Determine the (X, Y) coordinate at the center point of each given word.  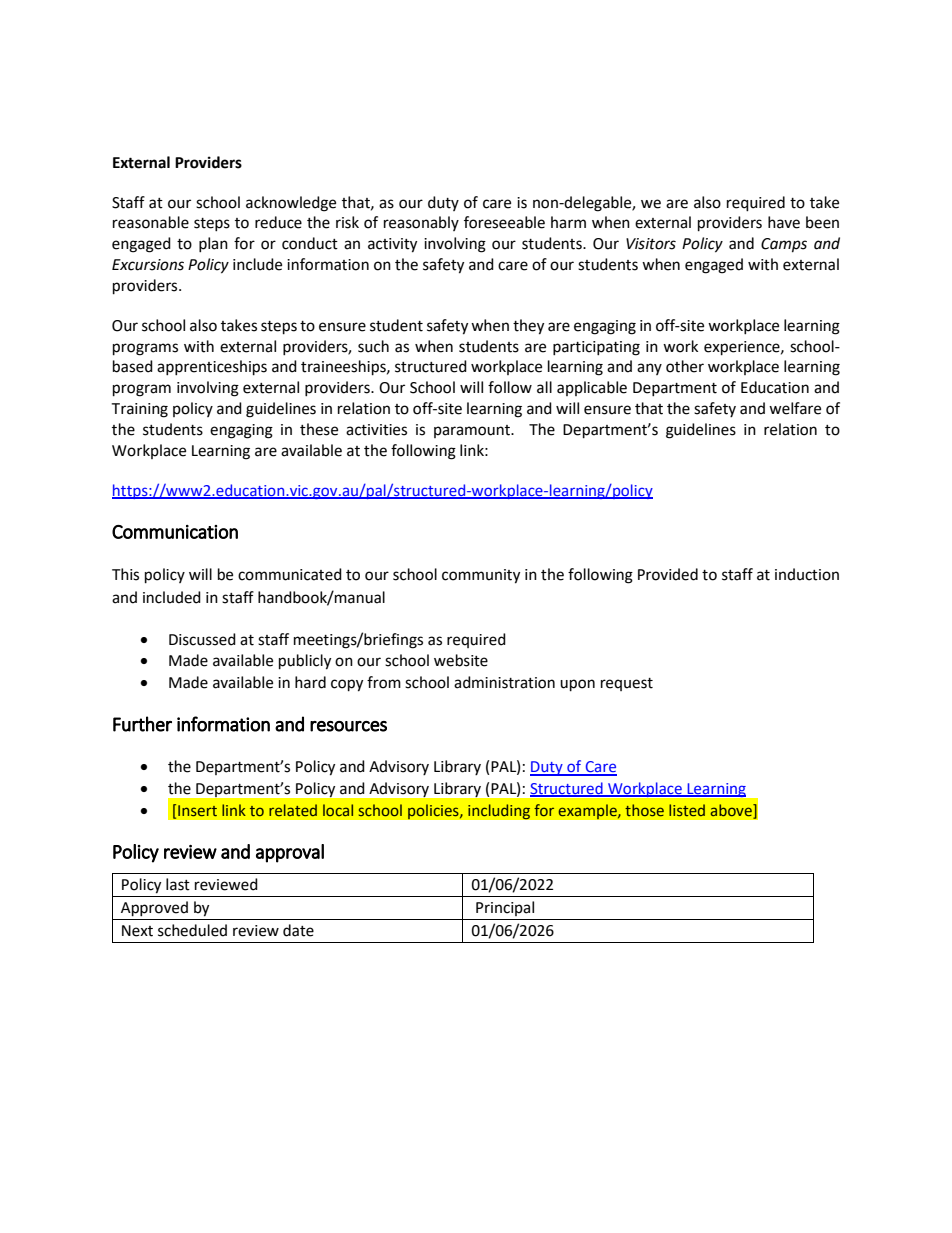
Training (139, 410)
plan (213, 244)
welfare (795, 408)
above (732, 810)
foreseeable (504, 222)
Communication (175, 532)
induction (807, 574)
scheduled (192, 930)
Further (142, 724)
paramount (473, 431)
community (481, 576)
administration (504, 682)
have (784, 222)
